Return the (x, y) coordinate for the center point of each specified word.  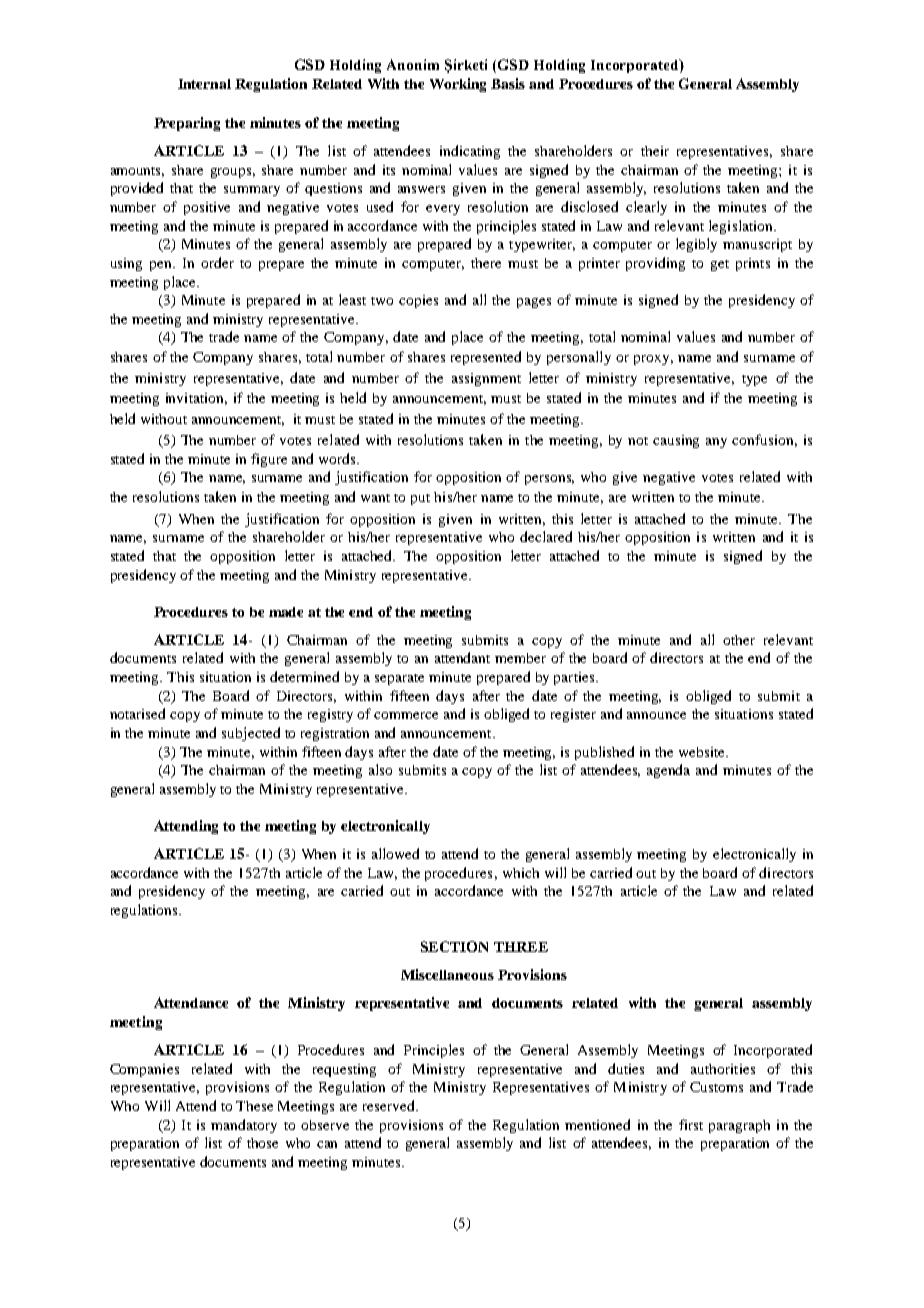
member (520, 658)
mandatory (244, 1126)
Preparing (187, 124)
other (739, 640)
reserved (390, 1105)
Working (458, 85)
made (286, 612)
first (691, 1124)
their (655, 151)
